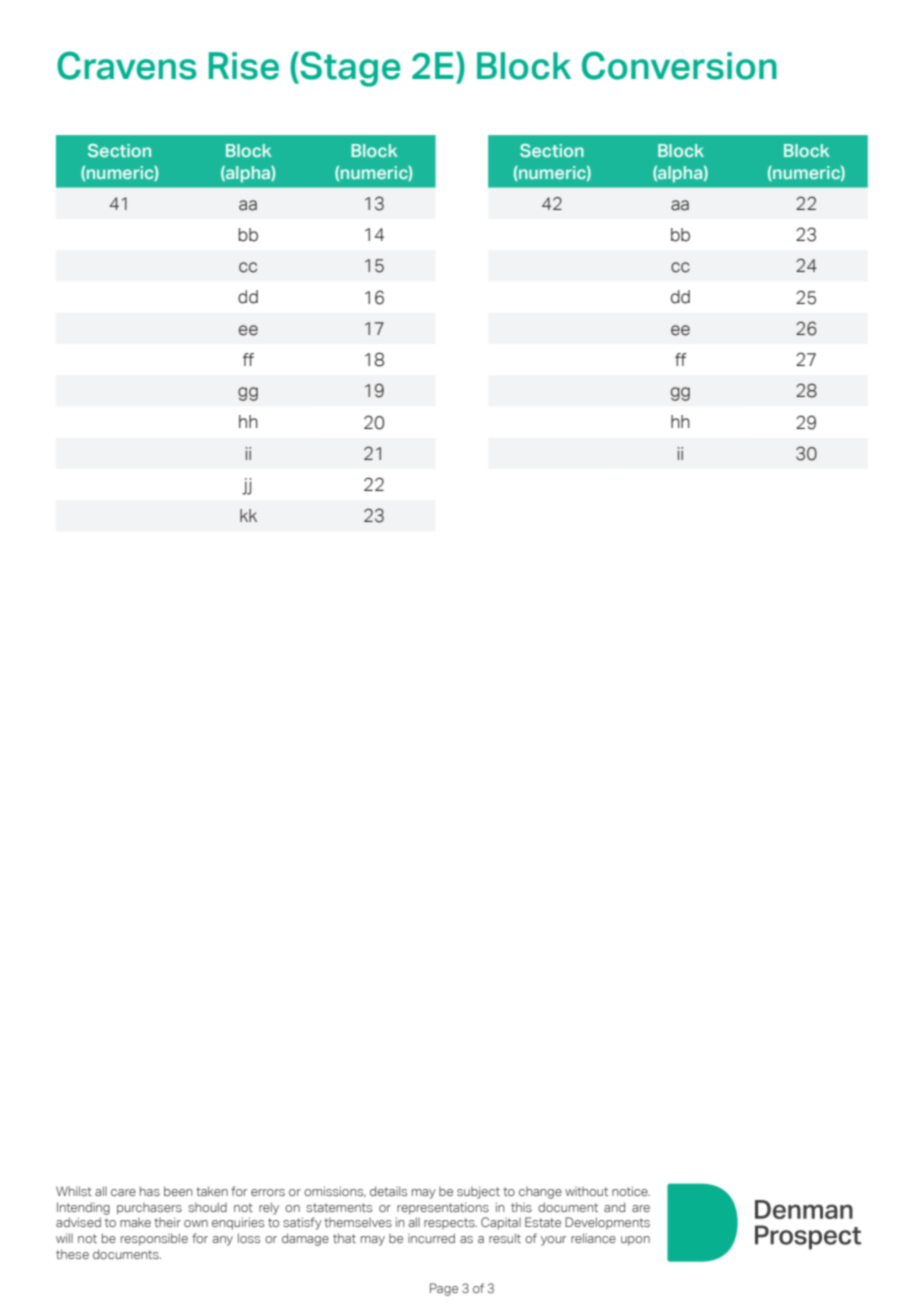 This screenshot has width=924, height=1308. I want to click on without, so click(586, 1191).
